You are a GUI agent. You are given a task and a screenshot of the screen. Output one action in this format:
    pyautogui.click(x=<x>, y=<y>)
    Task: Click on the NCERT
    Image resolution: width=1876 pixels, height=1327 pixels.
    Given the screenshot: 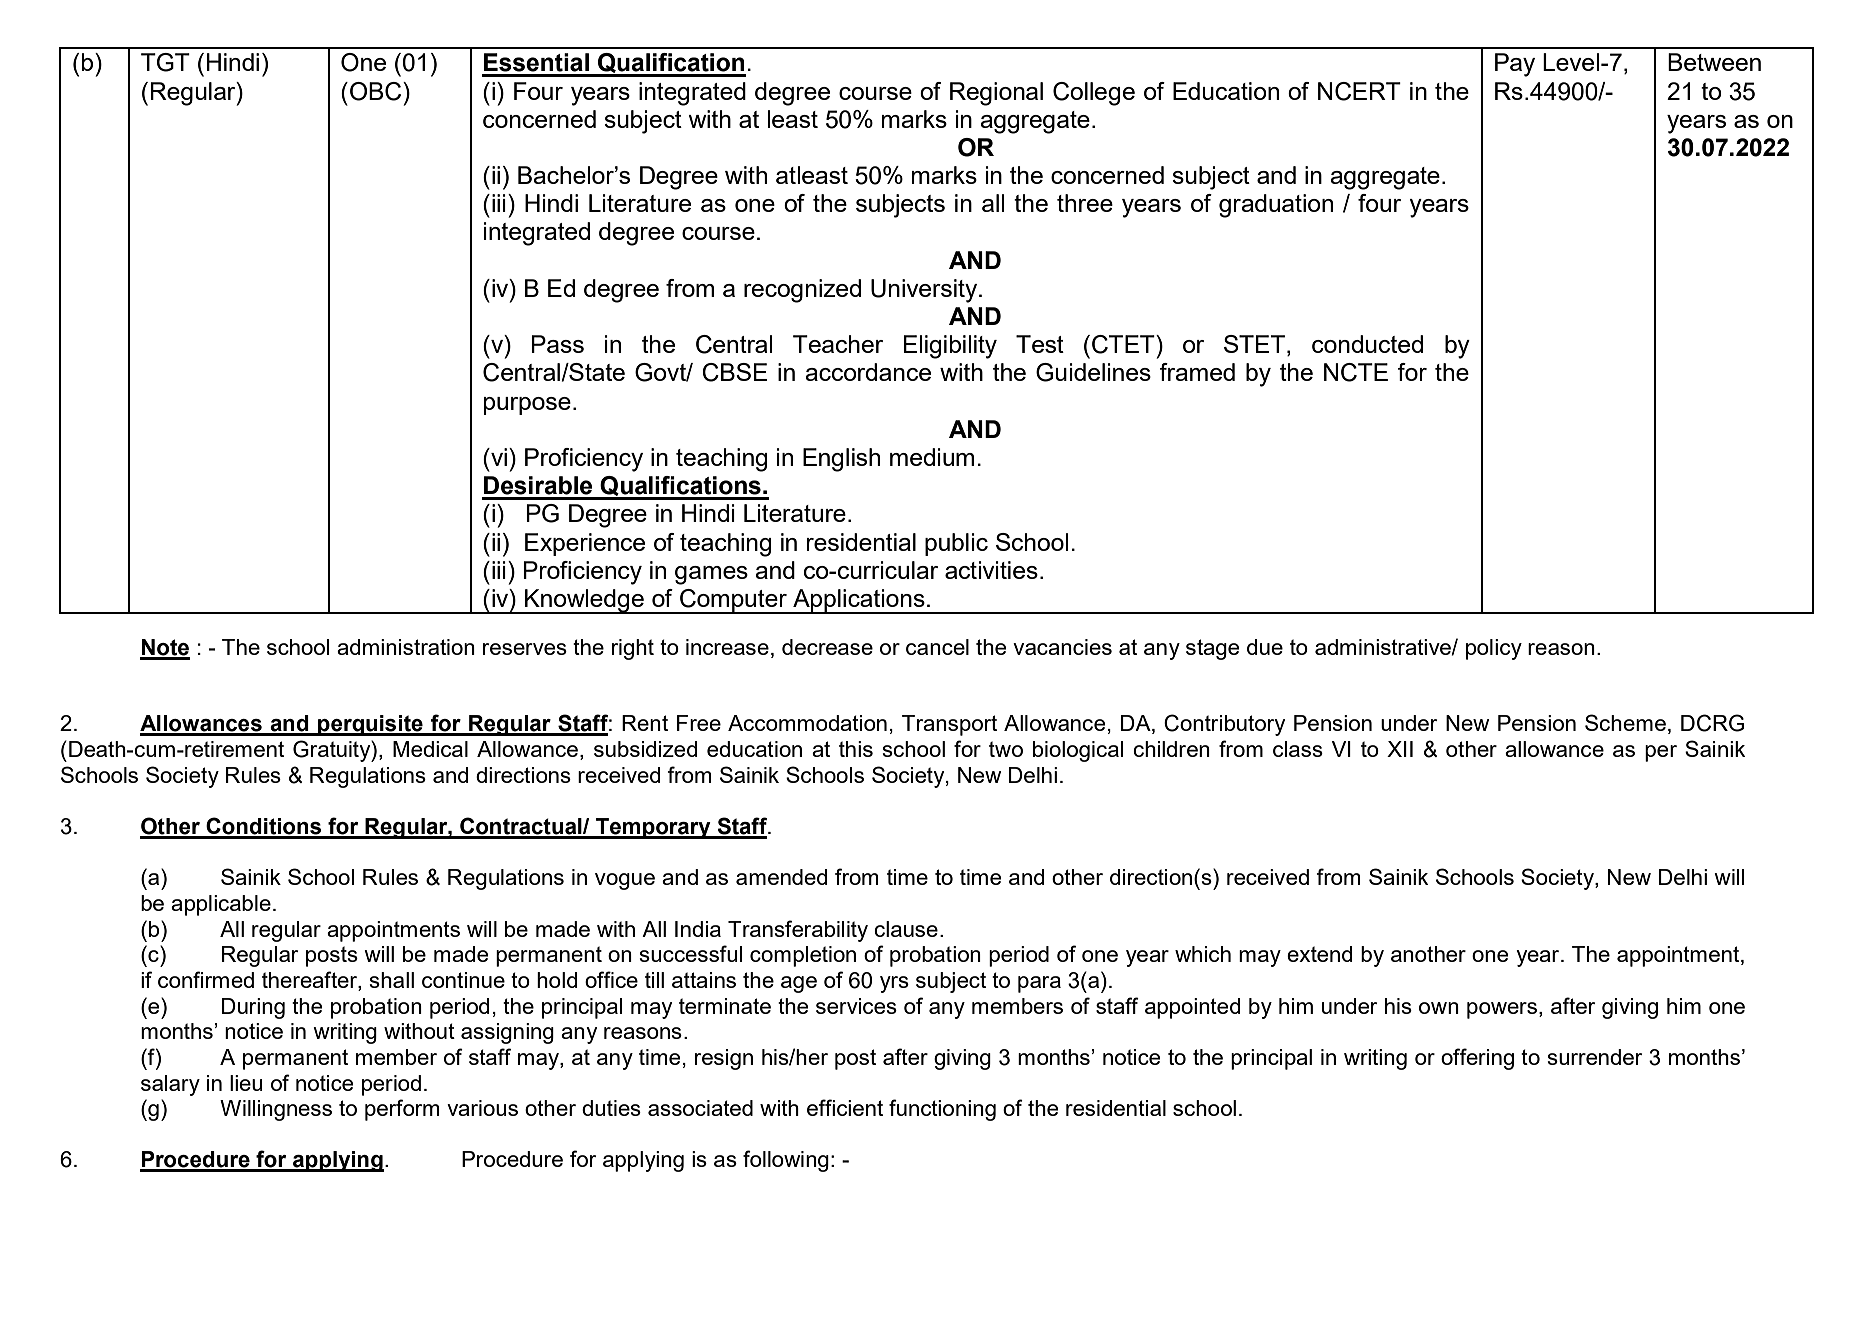 What is the action you would take?
    pyautogui.click(x=1359, y=91)
